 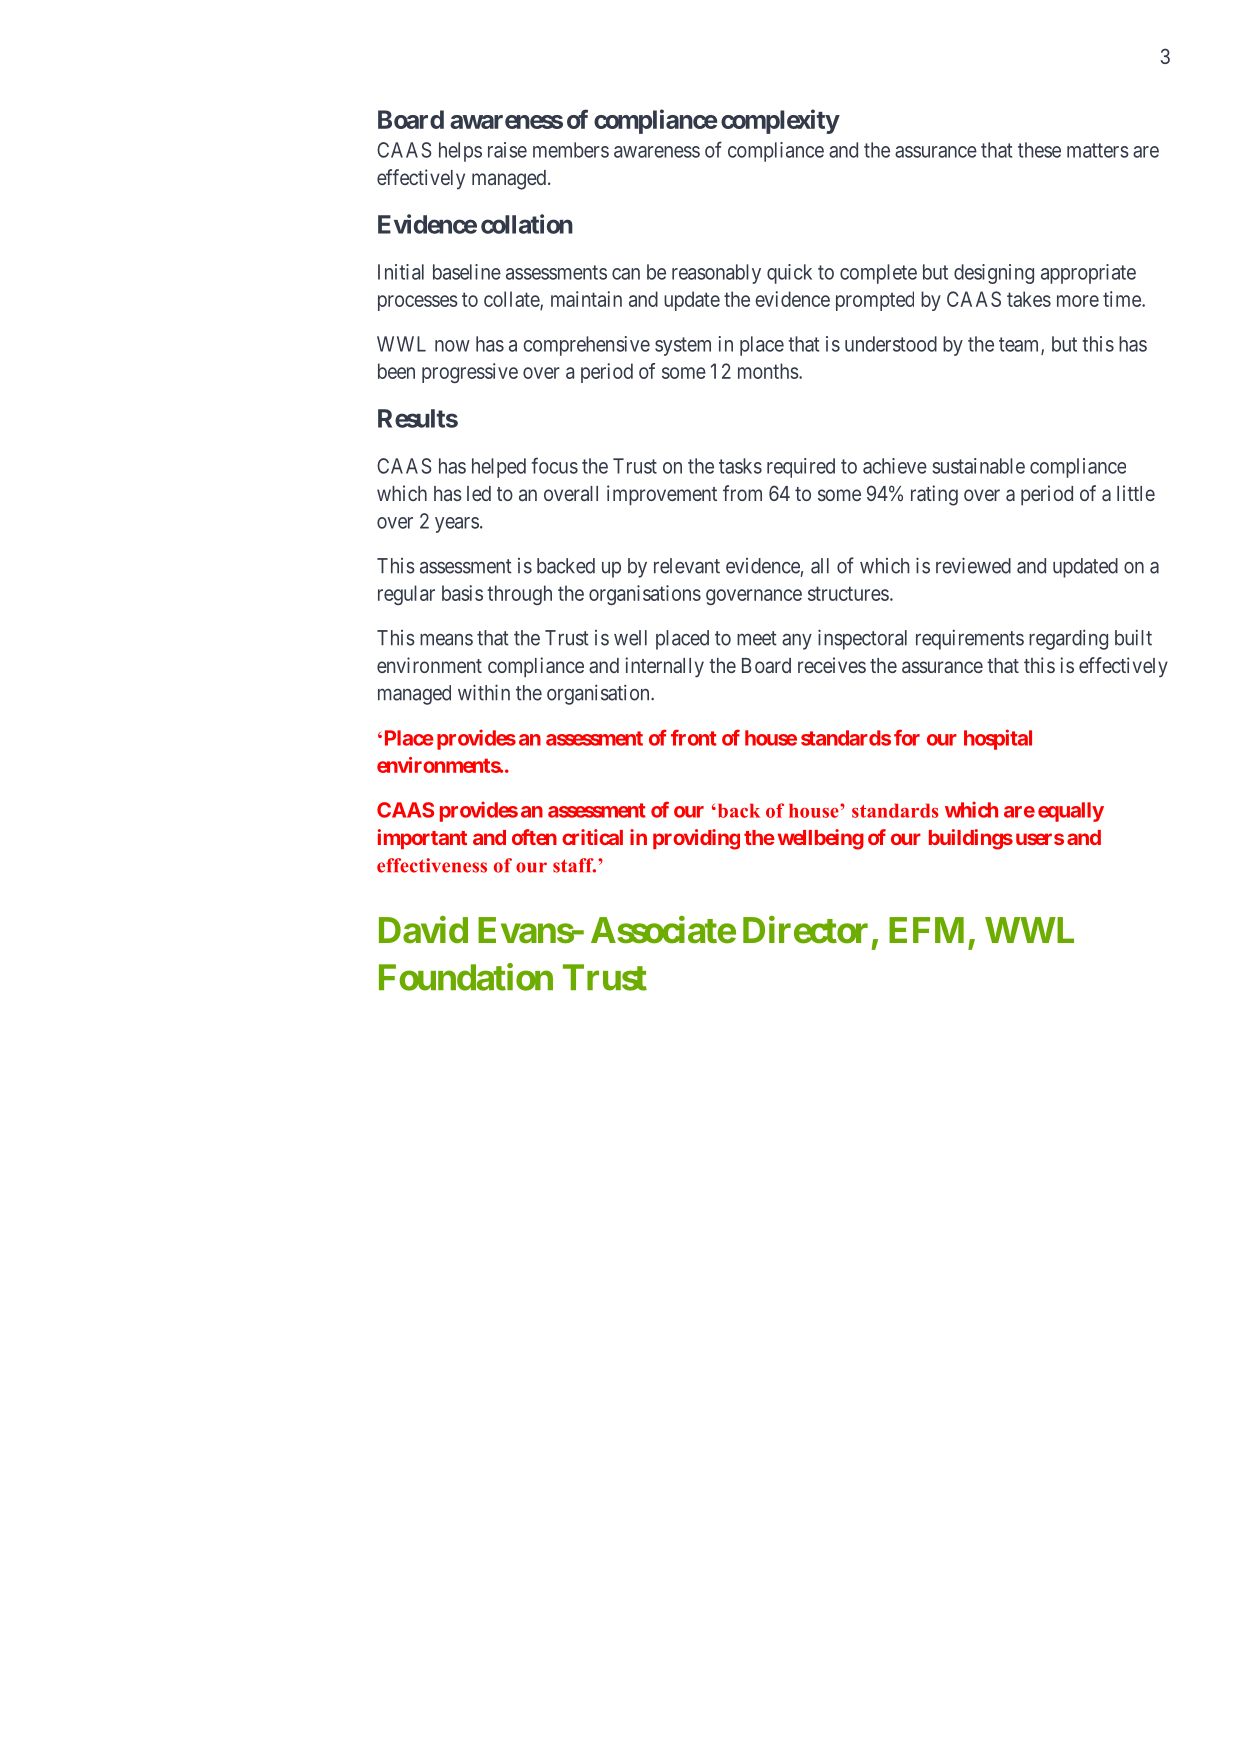 What do you see at coordinates (973, 565) in the screenshot?
I see `reviewed` at bounding box center [973, 565].
